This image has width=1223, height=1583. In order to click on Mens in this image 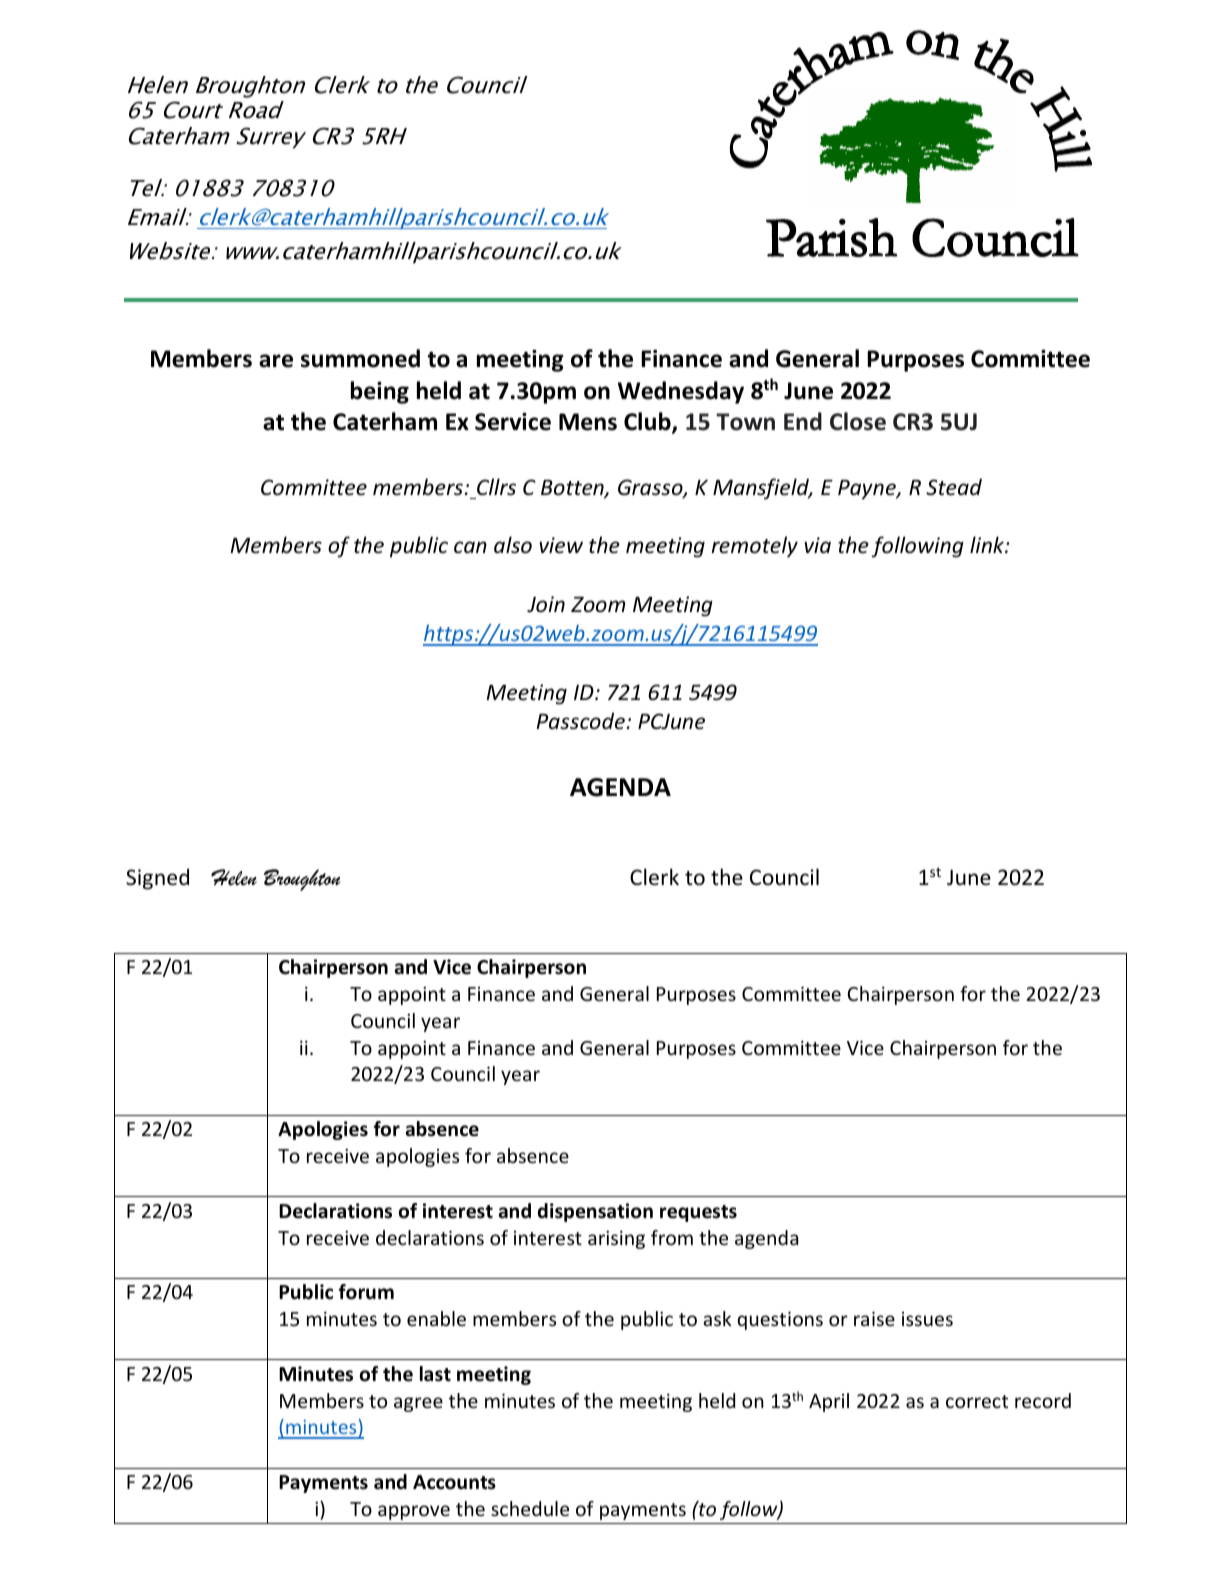, I will do `click(588, 422)`.
